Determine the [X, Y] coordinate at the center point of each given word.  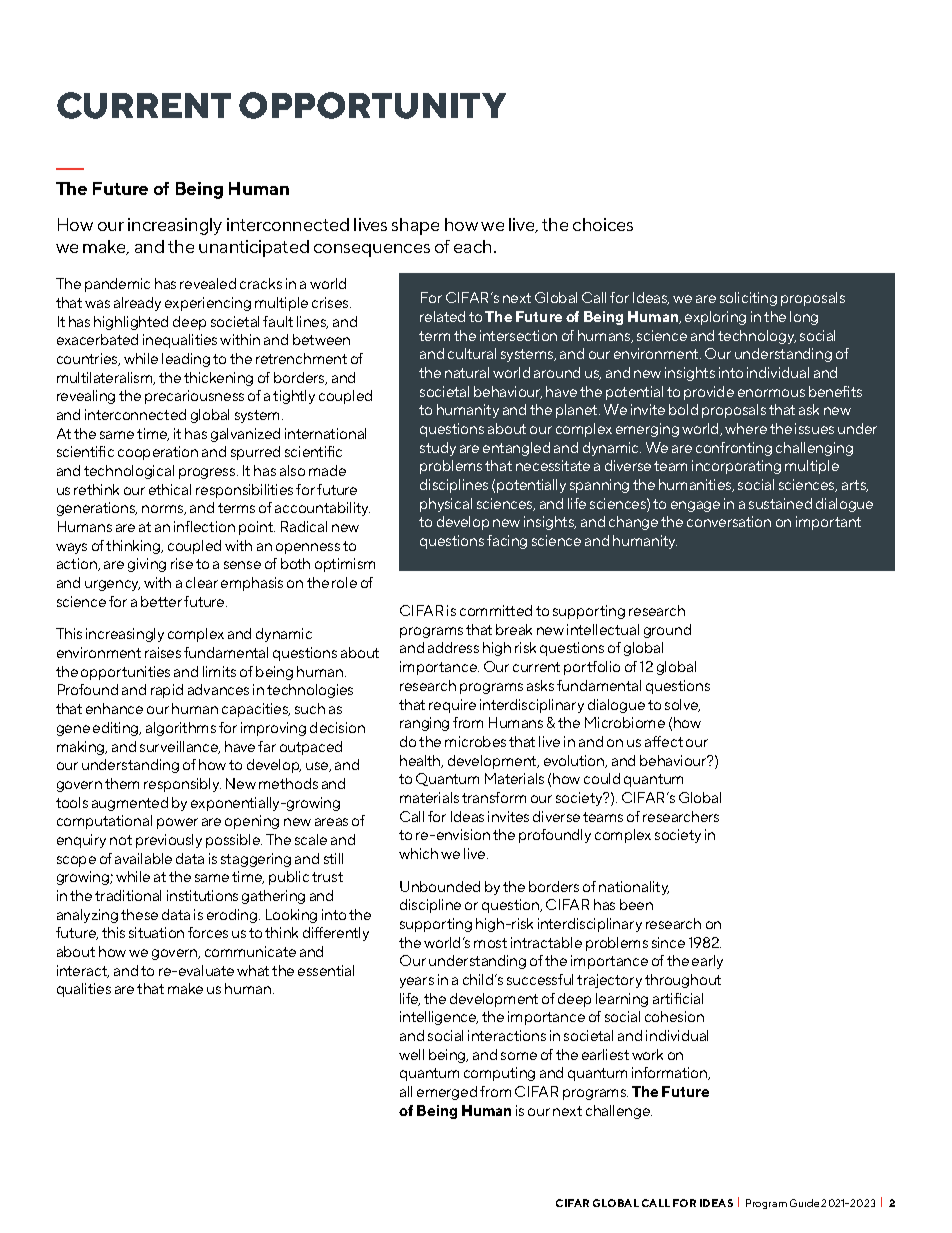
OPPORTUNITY [372, 105]
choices [603, 224]
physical [446, 505]
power [177, 823]
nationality [634, 888]
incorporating [736, 467]
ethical [170, 489]
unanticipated [254, 248]
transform [494, 797]
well [411, 1054]
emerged [447, 1093]
